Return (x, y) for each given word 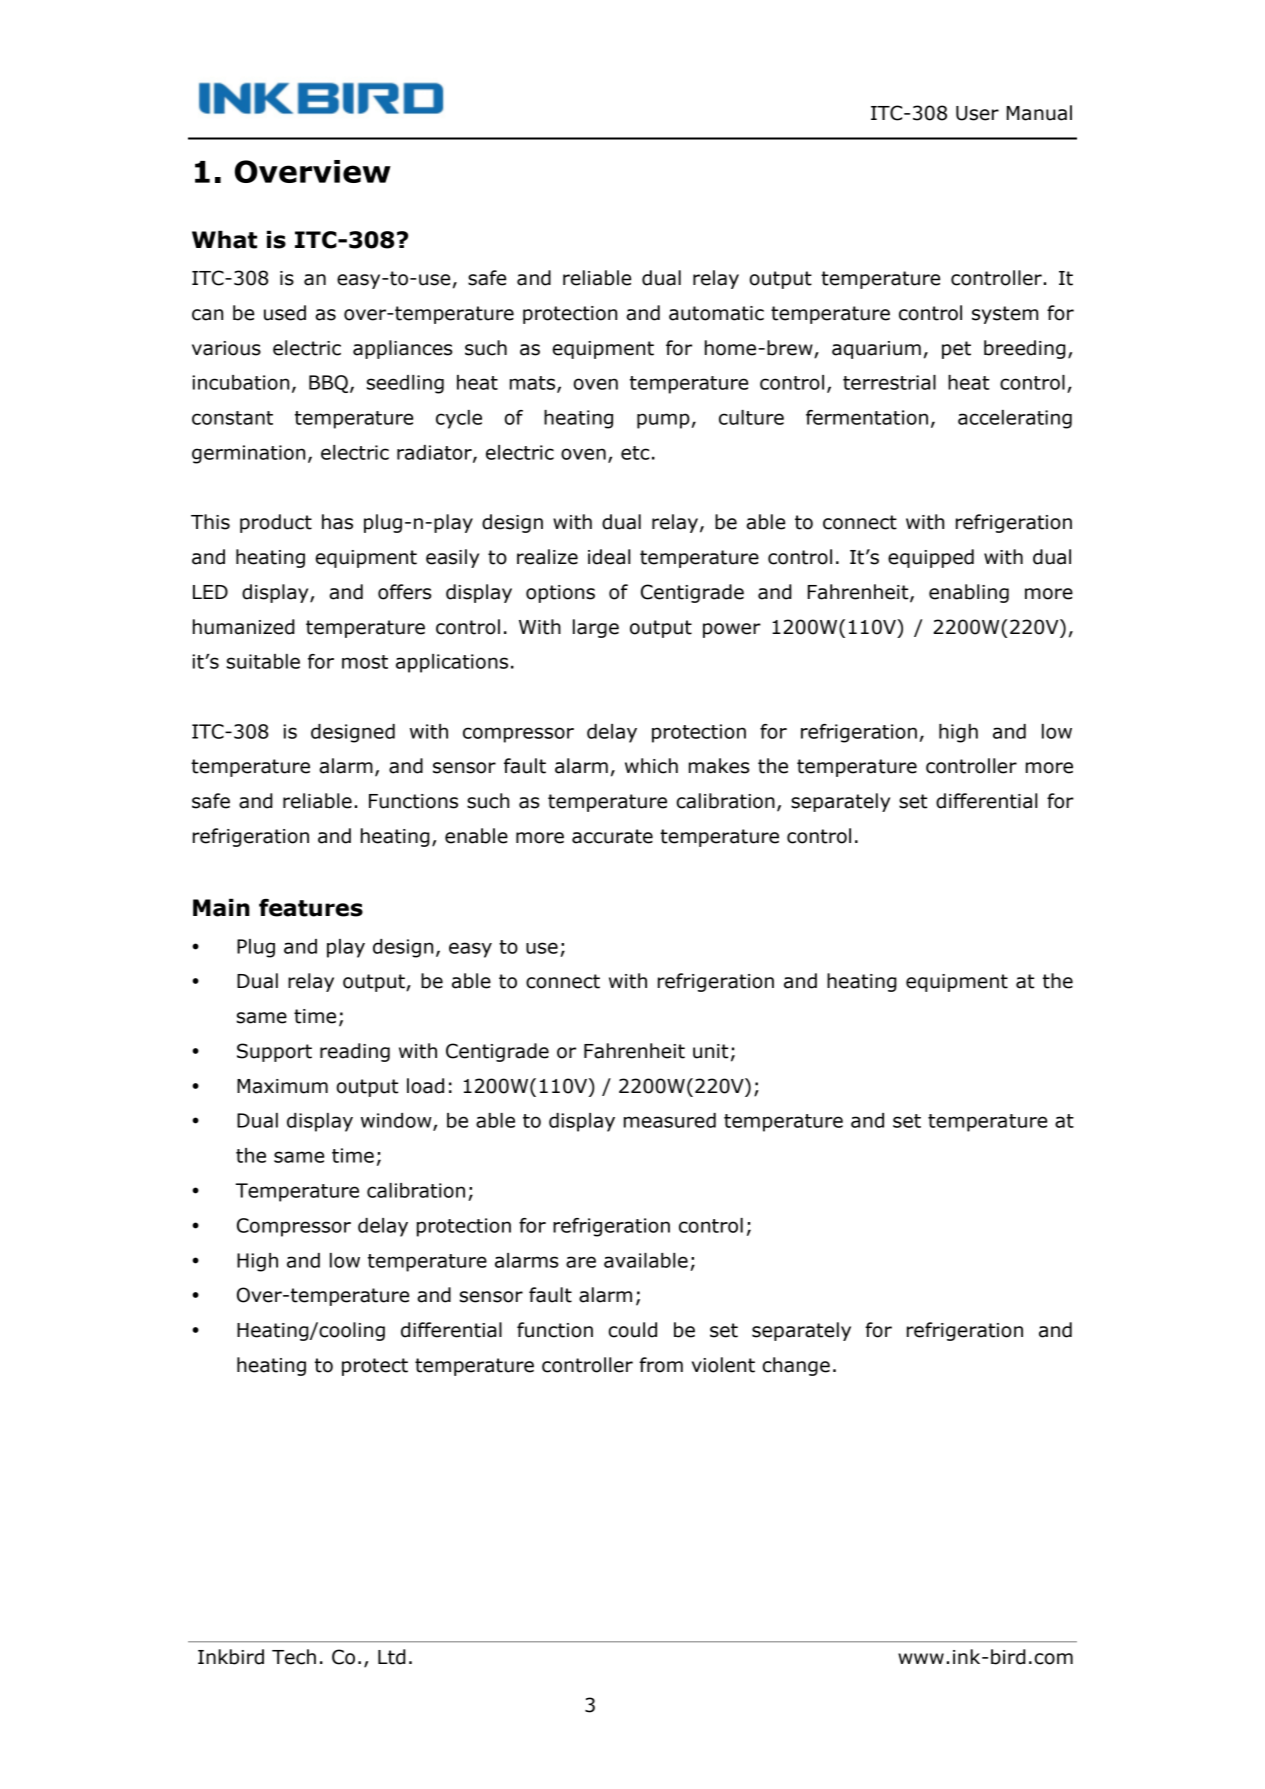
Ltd (392, 1657)
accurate (612, 836)
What (224, 239)
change (796, 1366)
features (311, 908)
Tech (294, 1657)
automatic (716, 313)
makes (719, 766)
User (977, 113)
